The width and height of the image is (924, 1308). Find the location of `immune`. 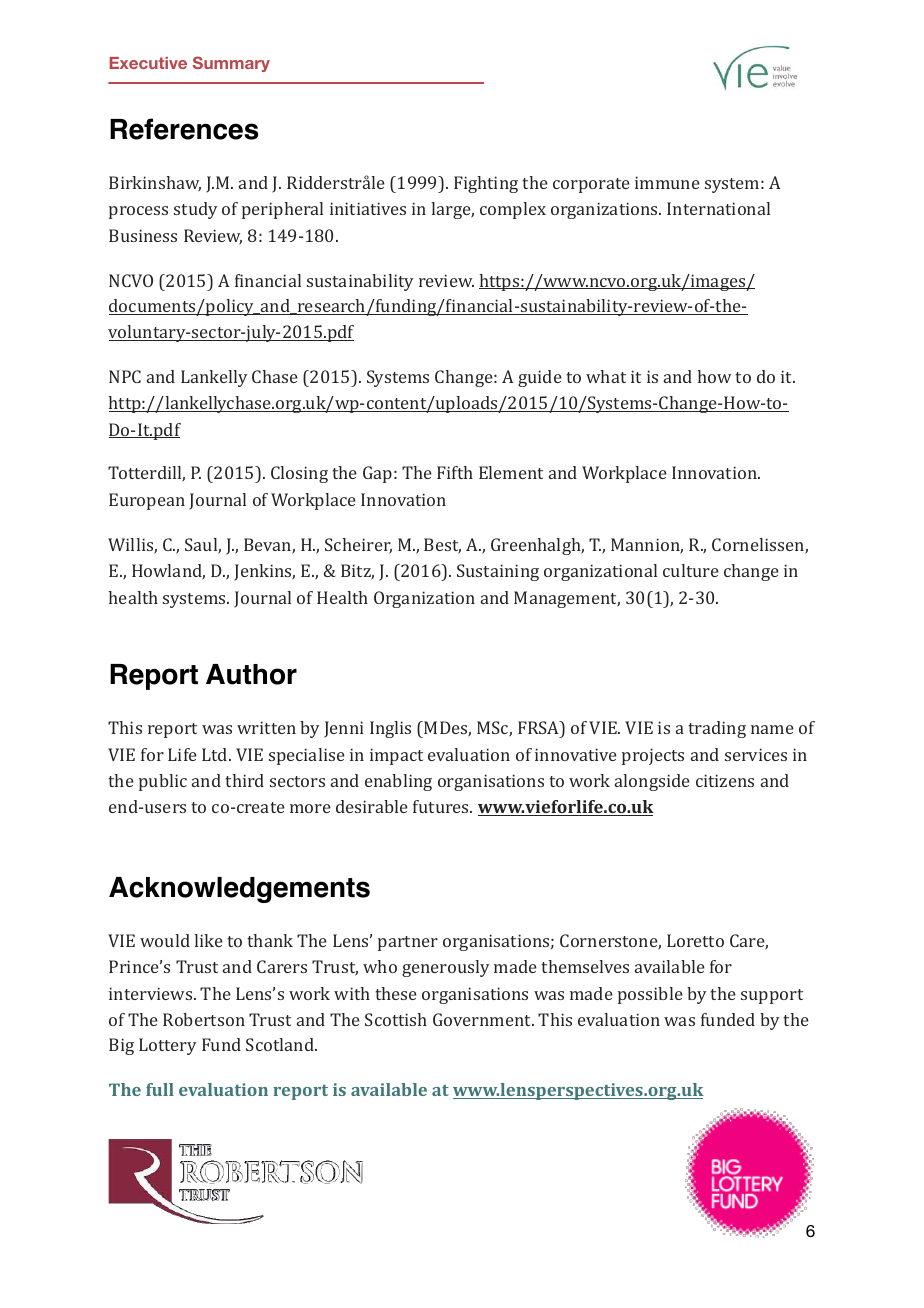

immune is located at coordinates (667, 182).
